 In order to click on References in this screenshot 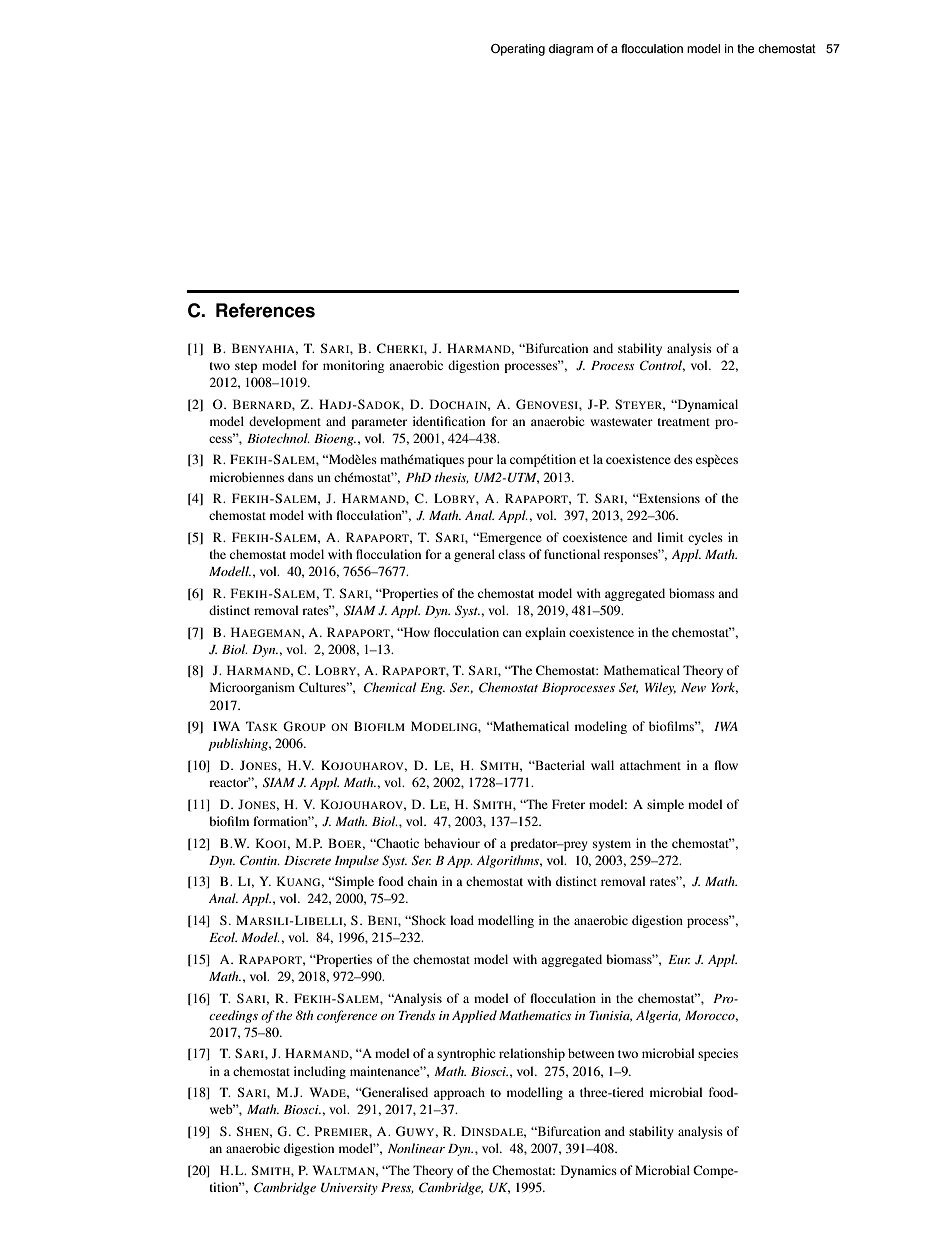, I will do `click(265, 310)`.
